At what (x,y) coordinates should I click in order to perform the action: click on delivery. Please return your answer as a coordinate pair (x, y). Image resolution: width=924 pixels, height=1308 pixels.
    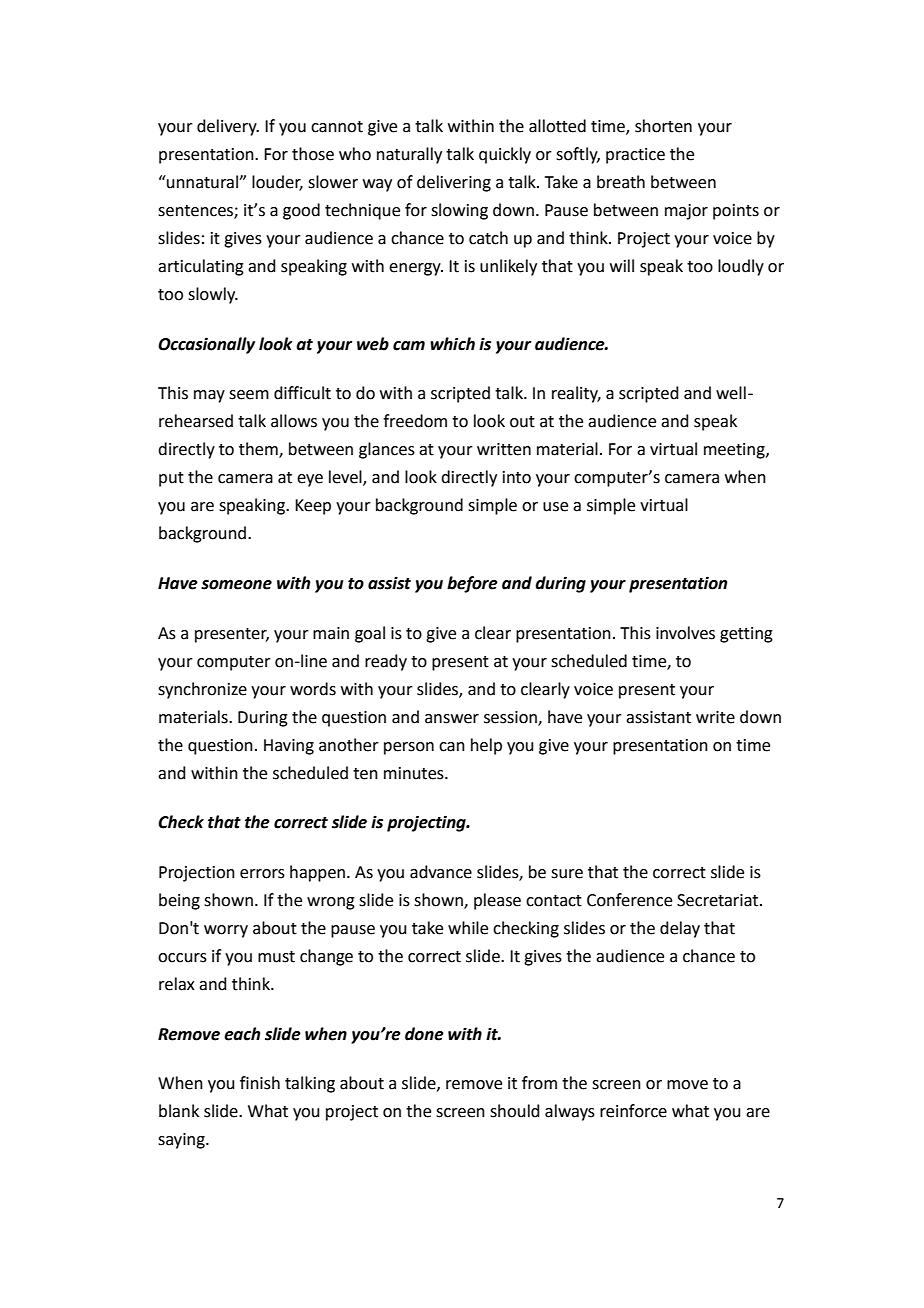
    Looking at the image, I should click on (228, 127).
